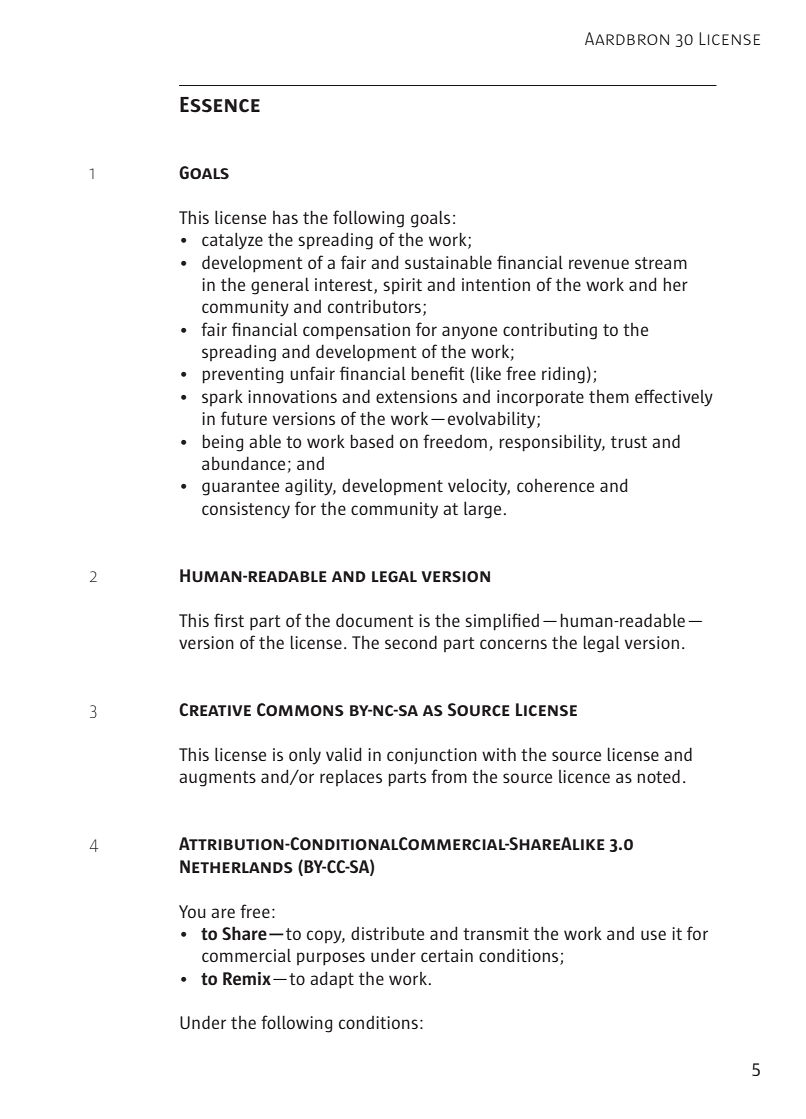 This screenshot has width=806, height=1119. What do you see at coordinates (246, 510) in the screenshot?
I see `consistency` at bounding box center [246, 510].
